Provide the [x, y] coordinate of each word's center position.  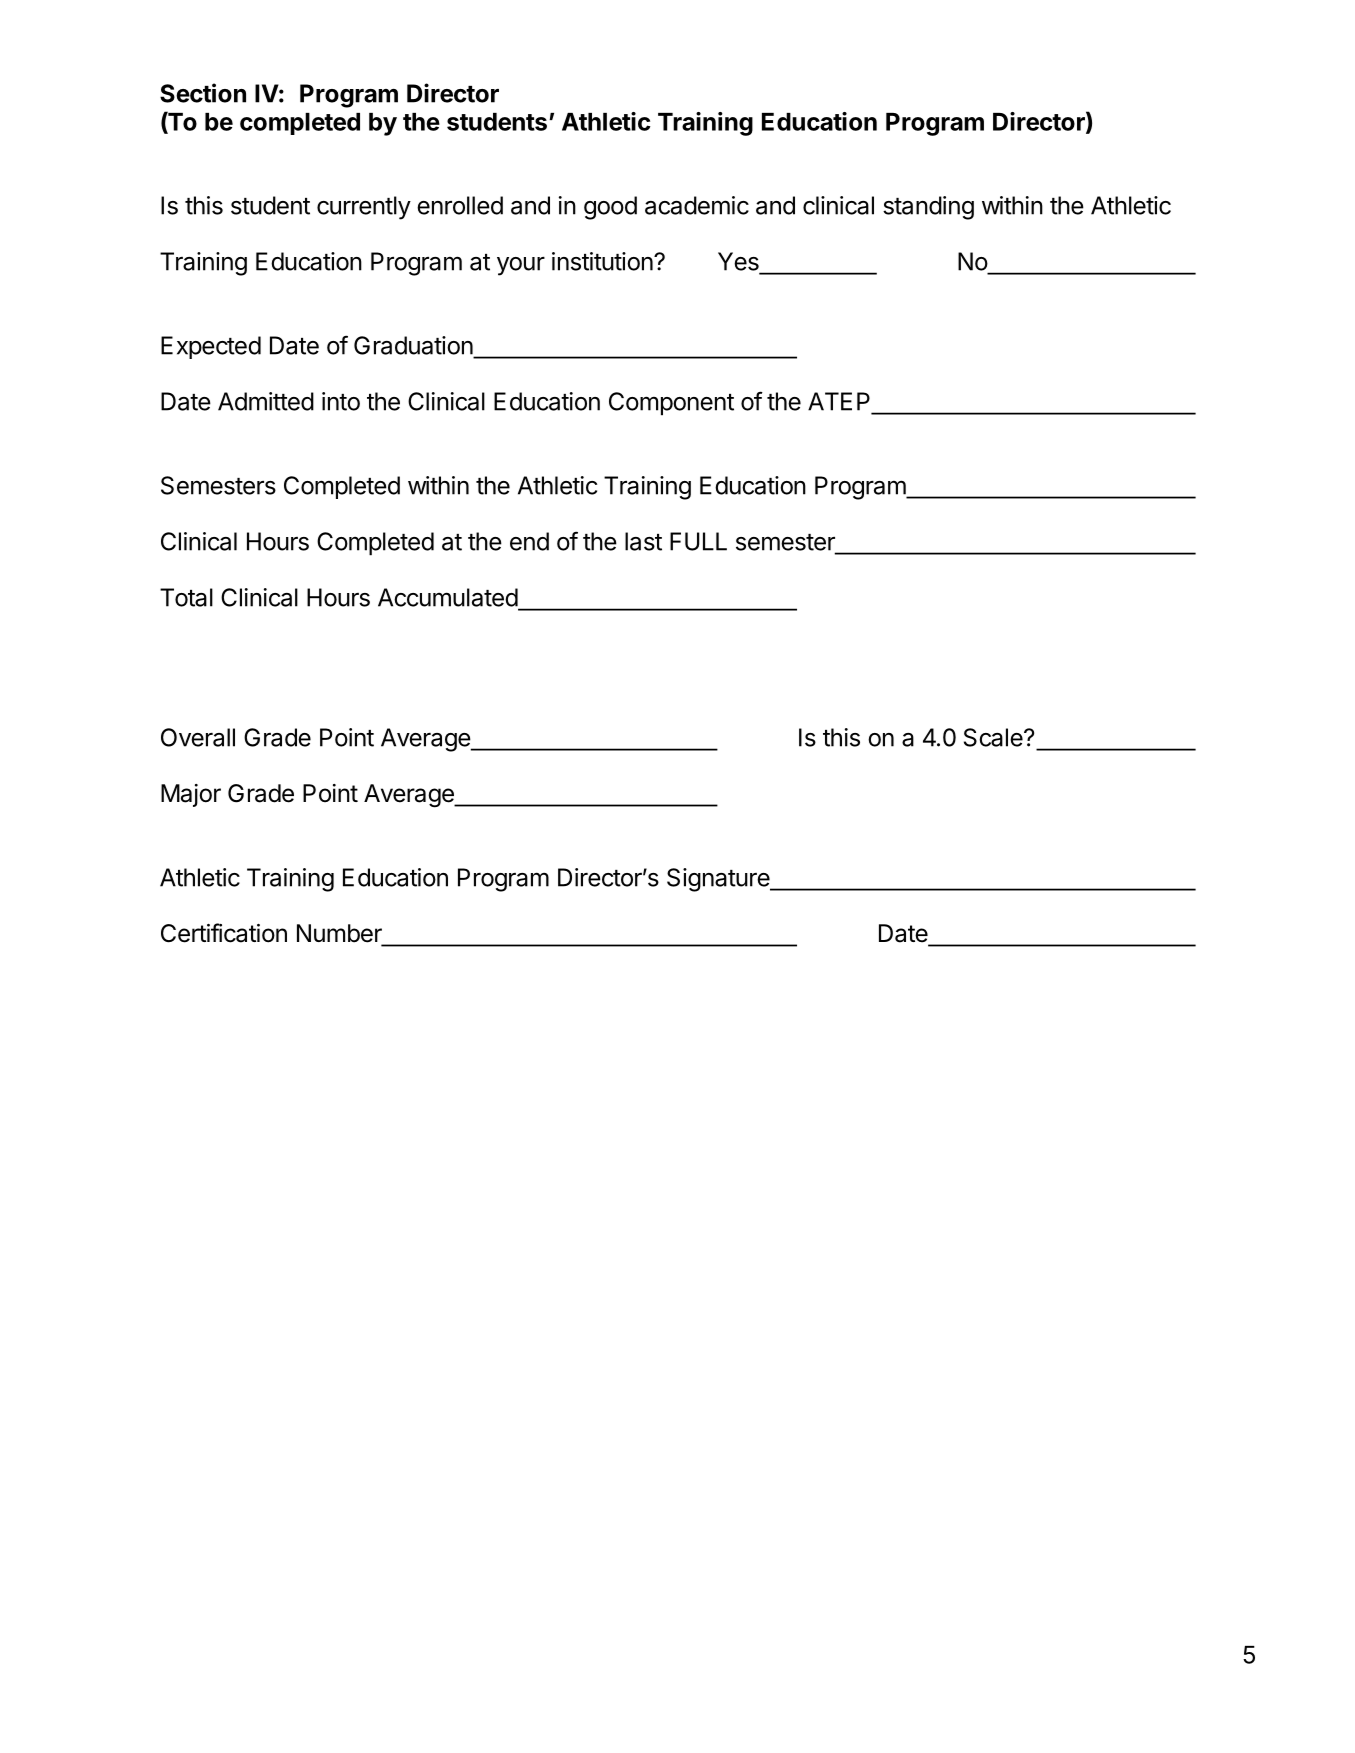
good [610, 208]
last [643, 541]
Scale [994, 737]
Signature [719, 880]
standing [928, 208]
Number [340, 934]
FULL [698, 541]
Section [203, 93]
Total [186, 597]
